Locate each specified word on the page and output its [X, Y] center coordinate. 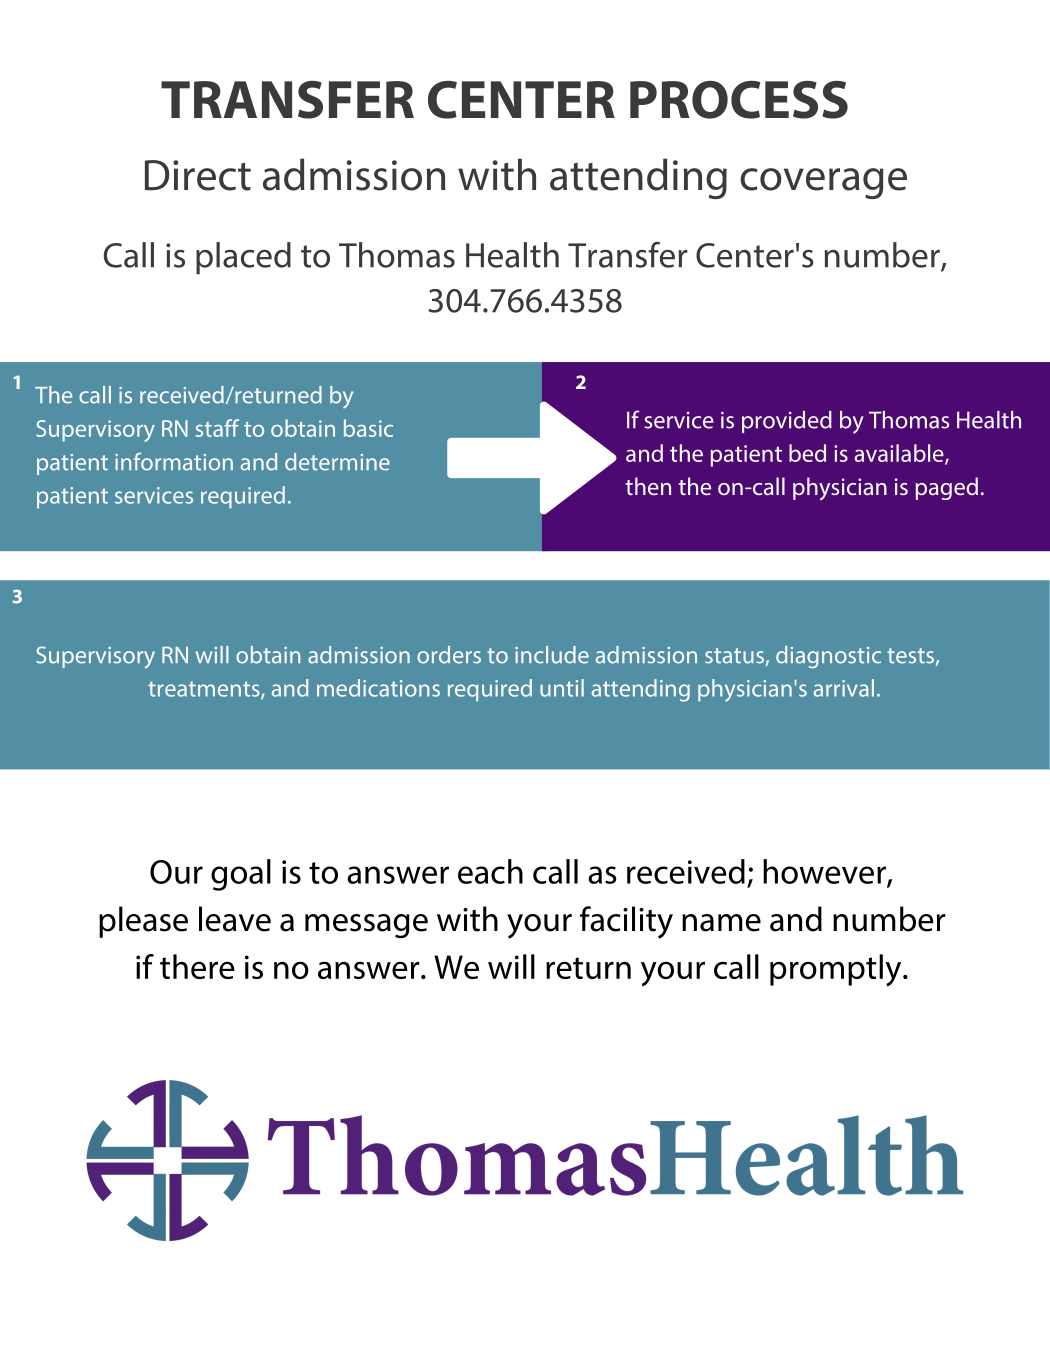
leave [235, 919]
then [648, 486]
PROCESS [739, 100]
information [174, 462]
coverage [823, 183]
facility [626, 922]
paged [946, 488]
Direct [198, 175]
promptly [837, 970]
